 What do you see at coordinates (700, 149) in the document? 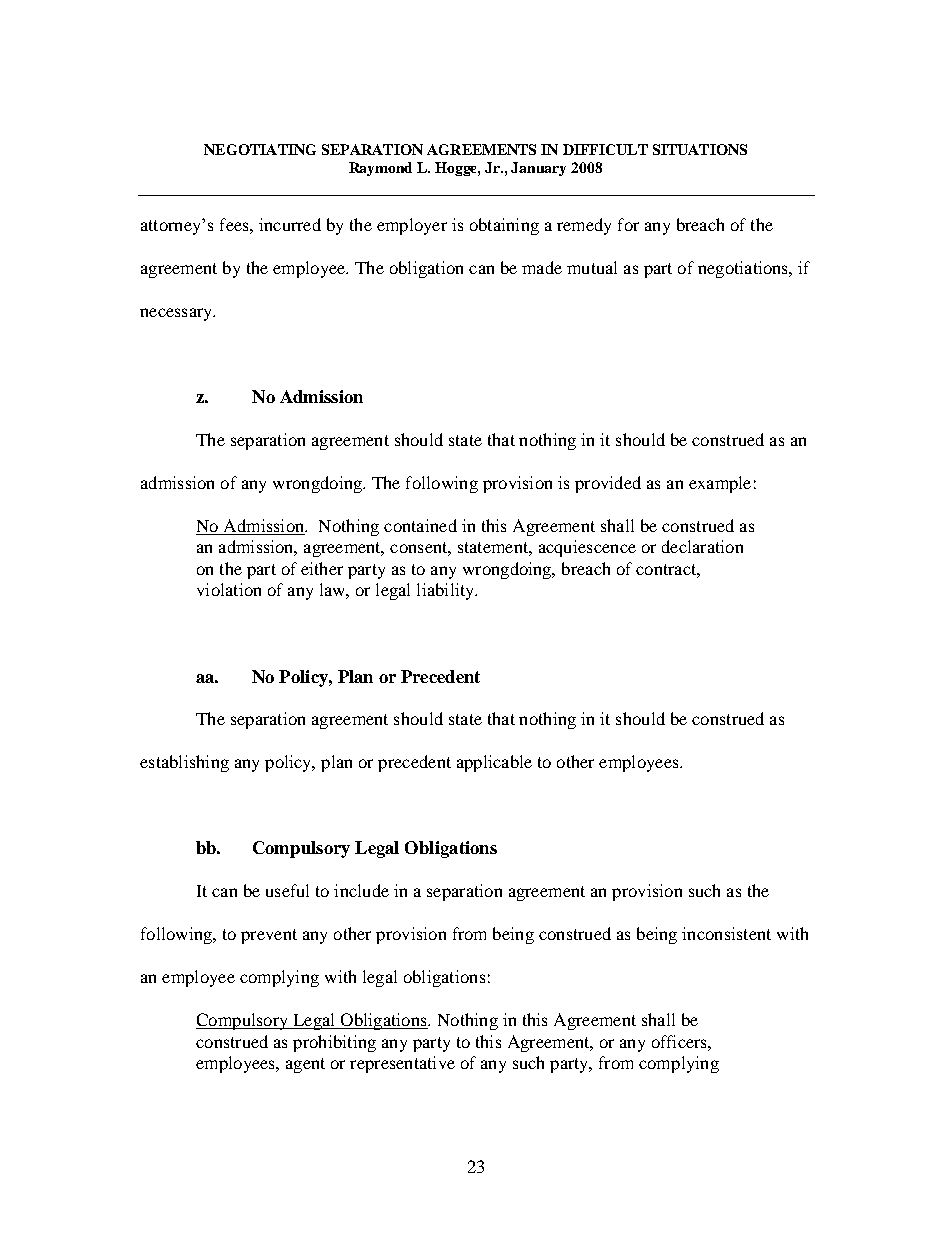
I see `SITUATIONS` at bounding box center [700, 149].
